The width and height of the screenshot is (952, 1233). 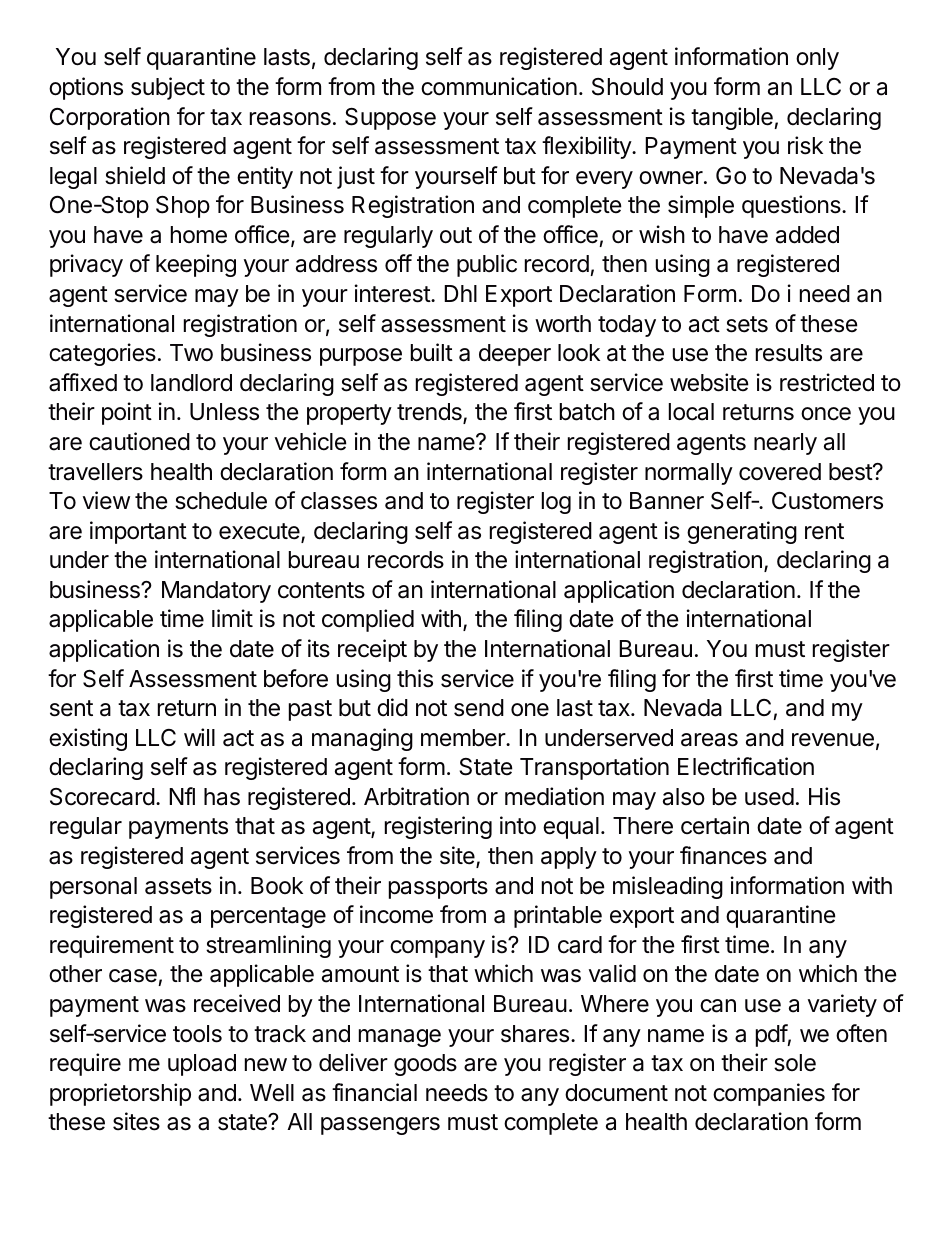 What do you see at coordinates (460, 293) in the screenshot?
I see `Dhl` at bounding box center [460, 293].
